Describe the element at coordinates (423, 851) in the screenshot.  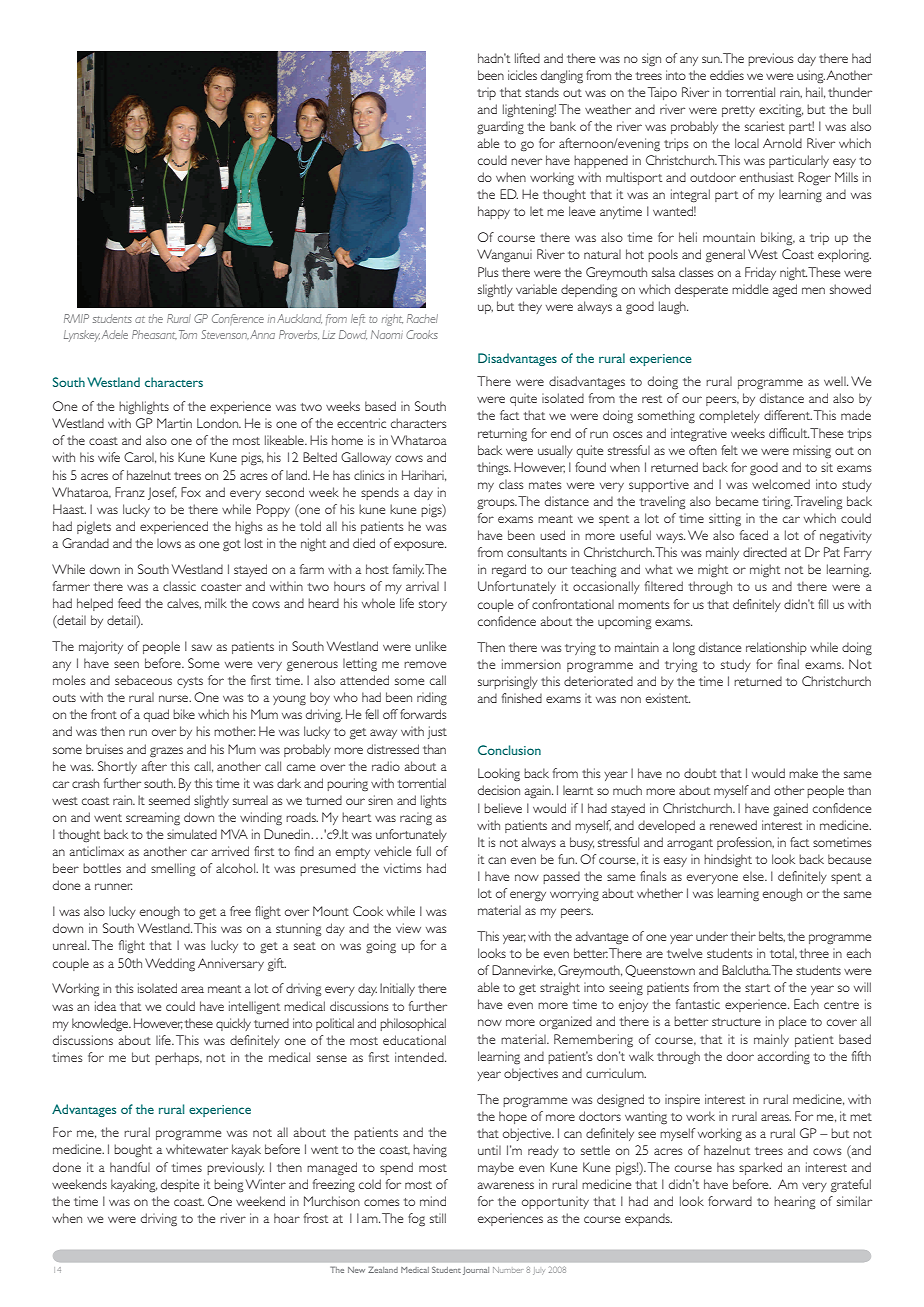
I see `full` at that location.
